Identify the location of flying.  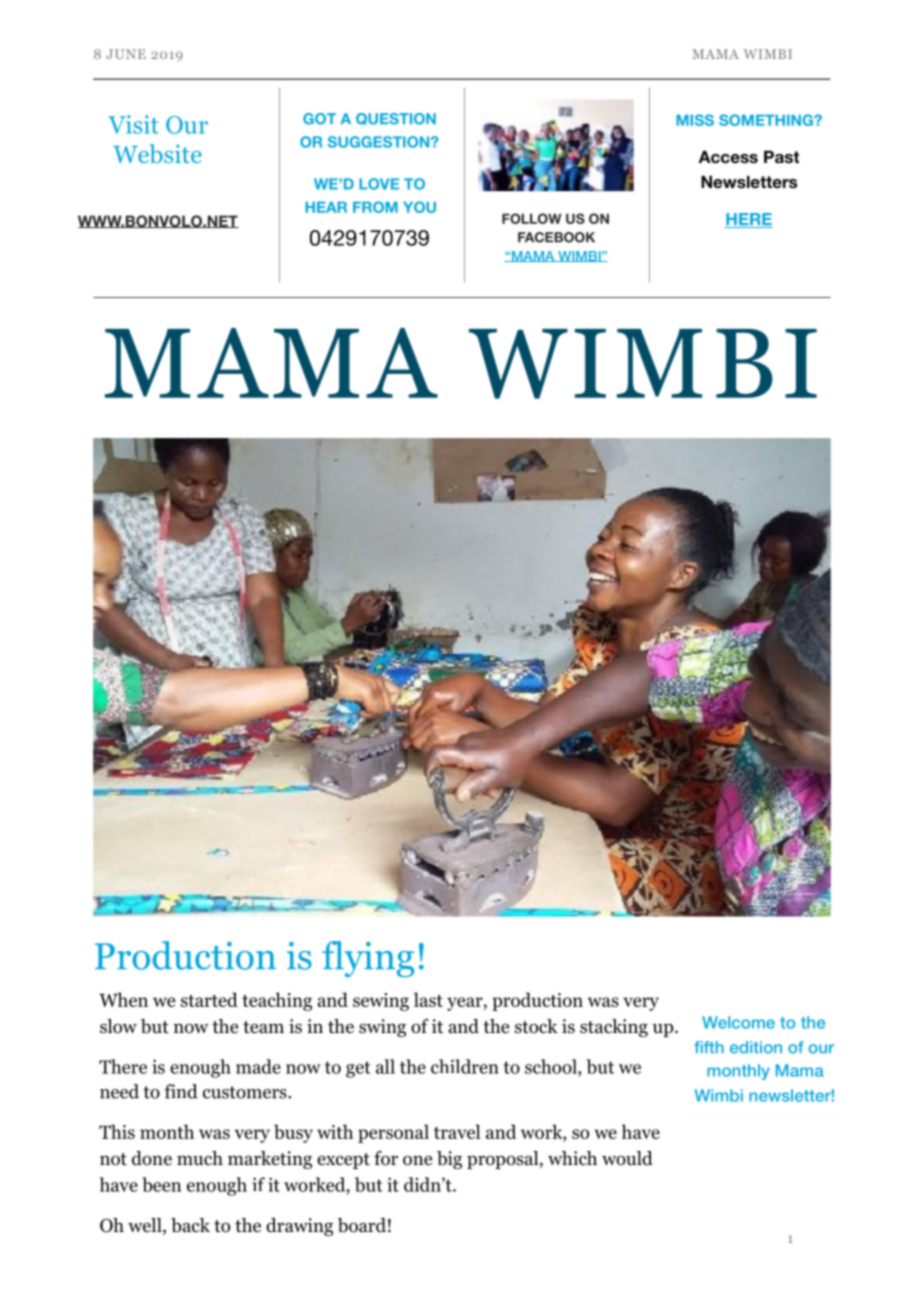
(368, 959).
